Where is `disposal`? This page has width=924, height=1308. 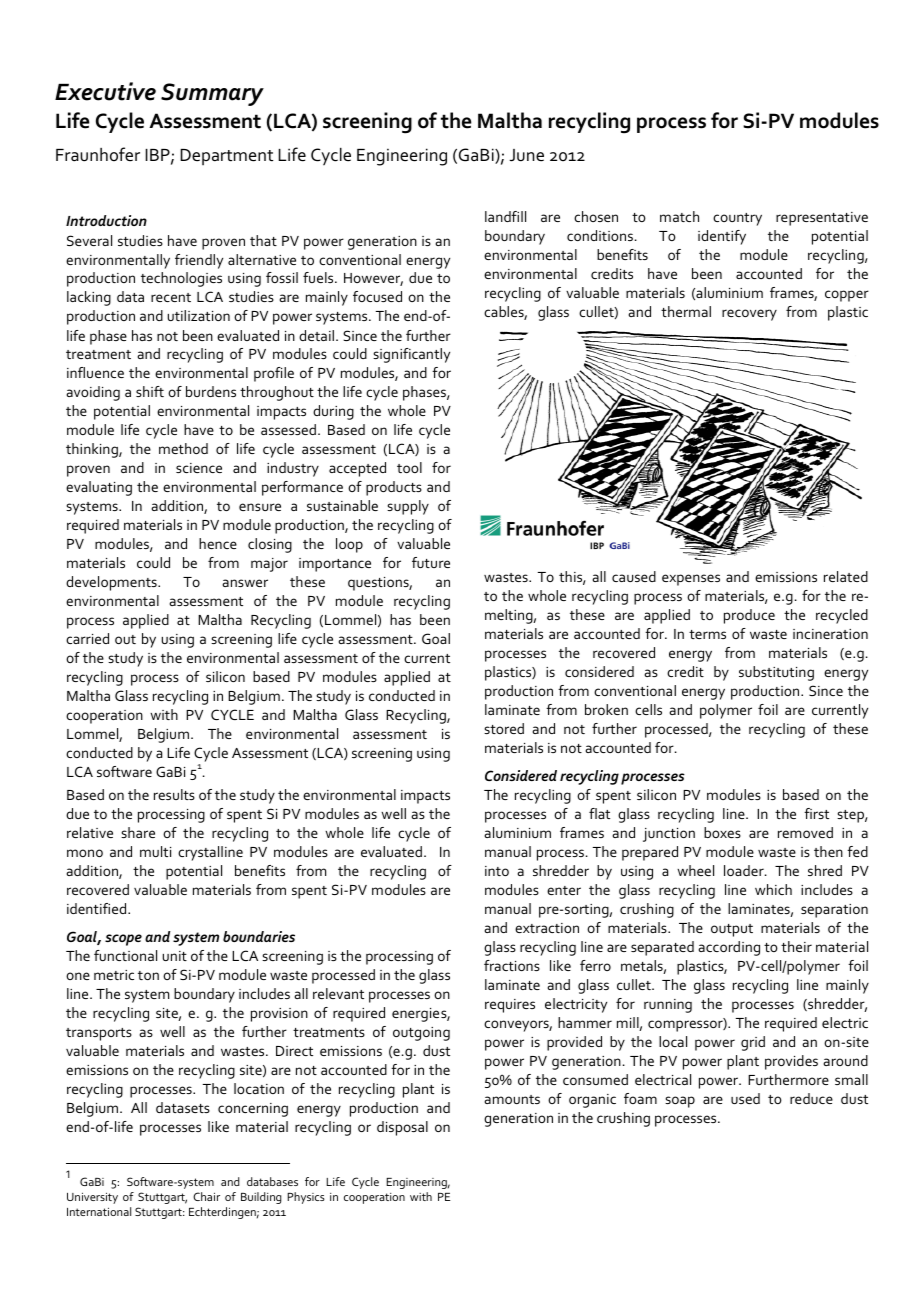
disposal is located at coordinates (402, 1128).
